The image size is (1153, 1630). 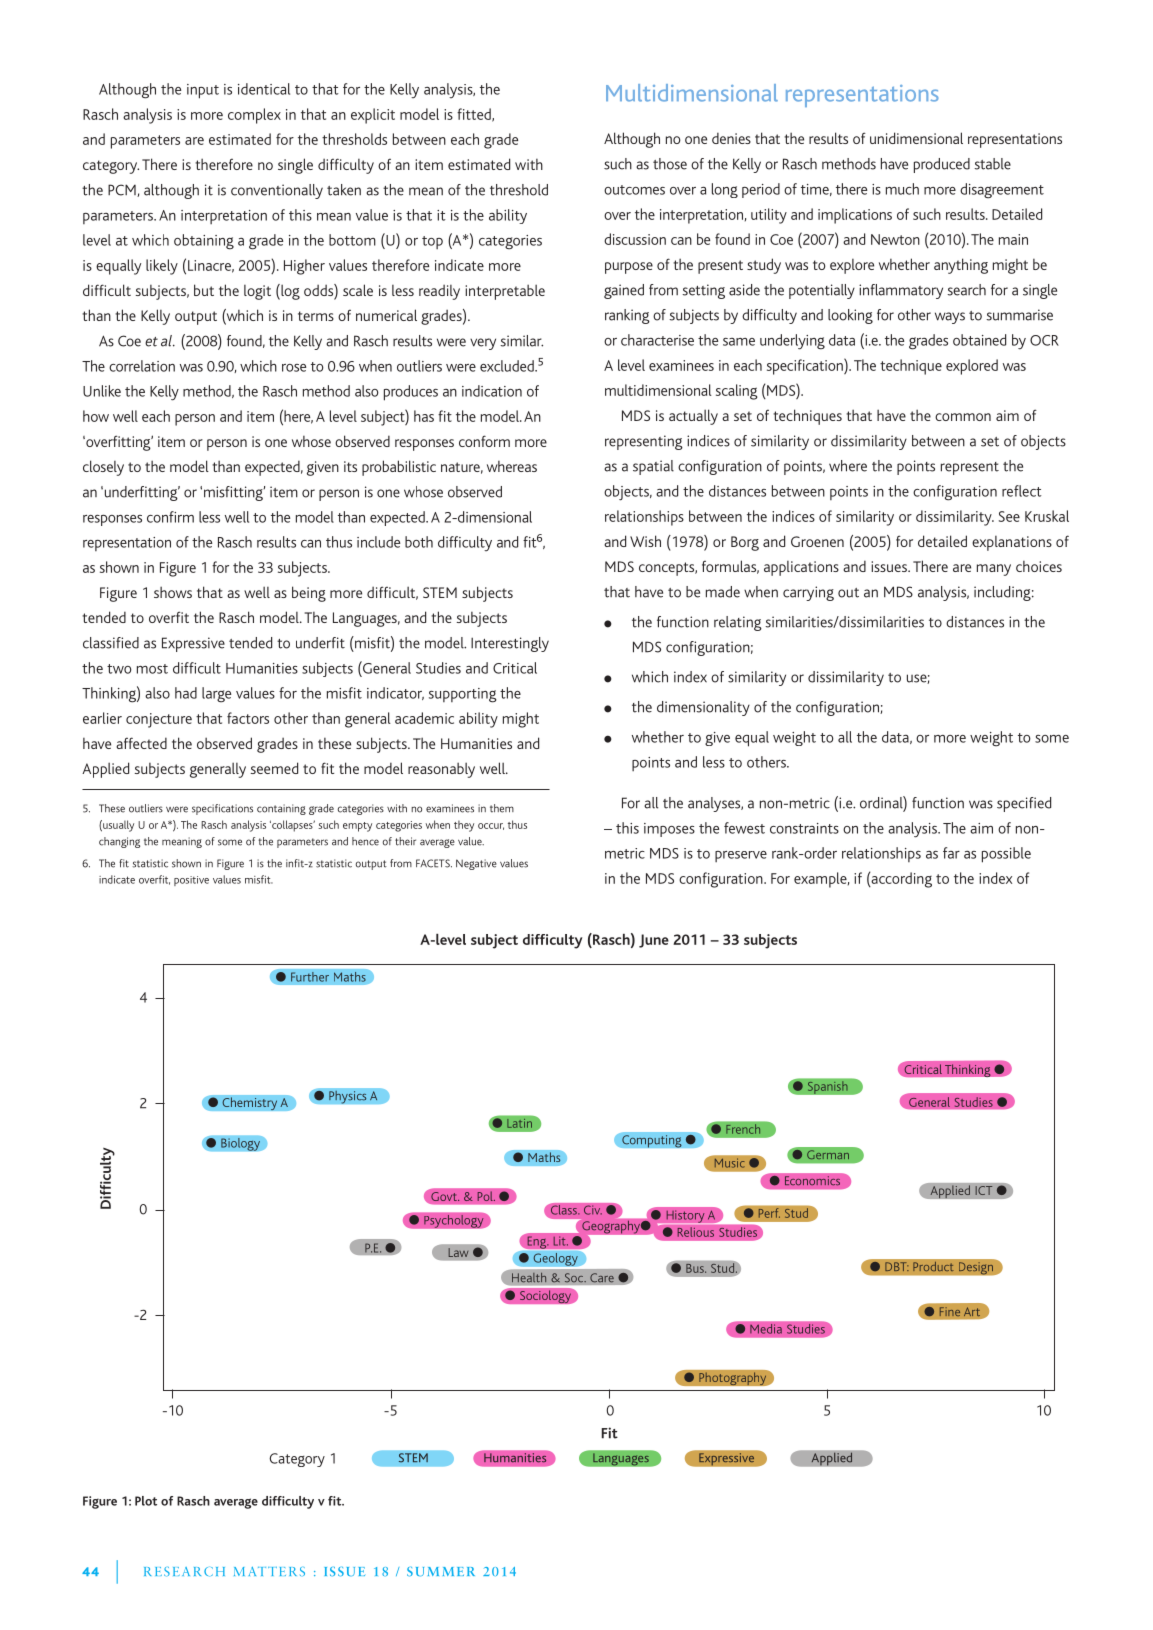 What do you see at coordinates (593, 1210) in the screenshot?
I see `Civ` at bounding box center [593, 1210].
